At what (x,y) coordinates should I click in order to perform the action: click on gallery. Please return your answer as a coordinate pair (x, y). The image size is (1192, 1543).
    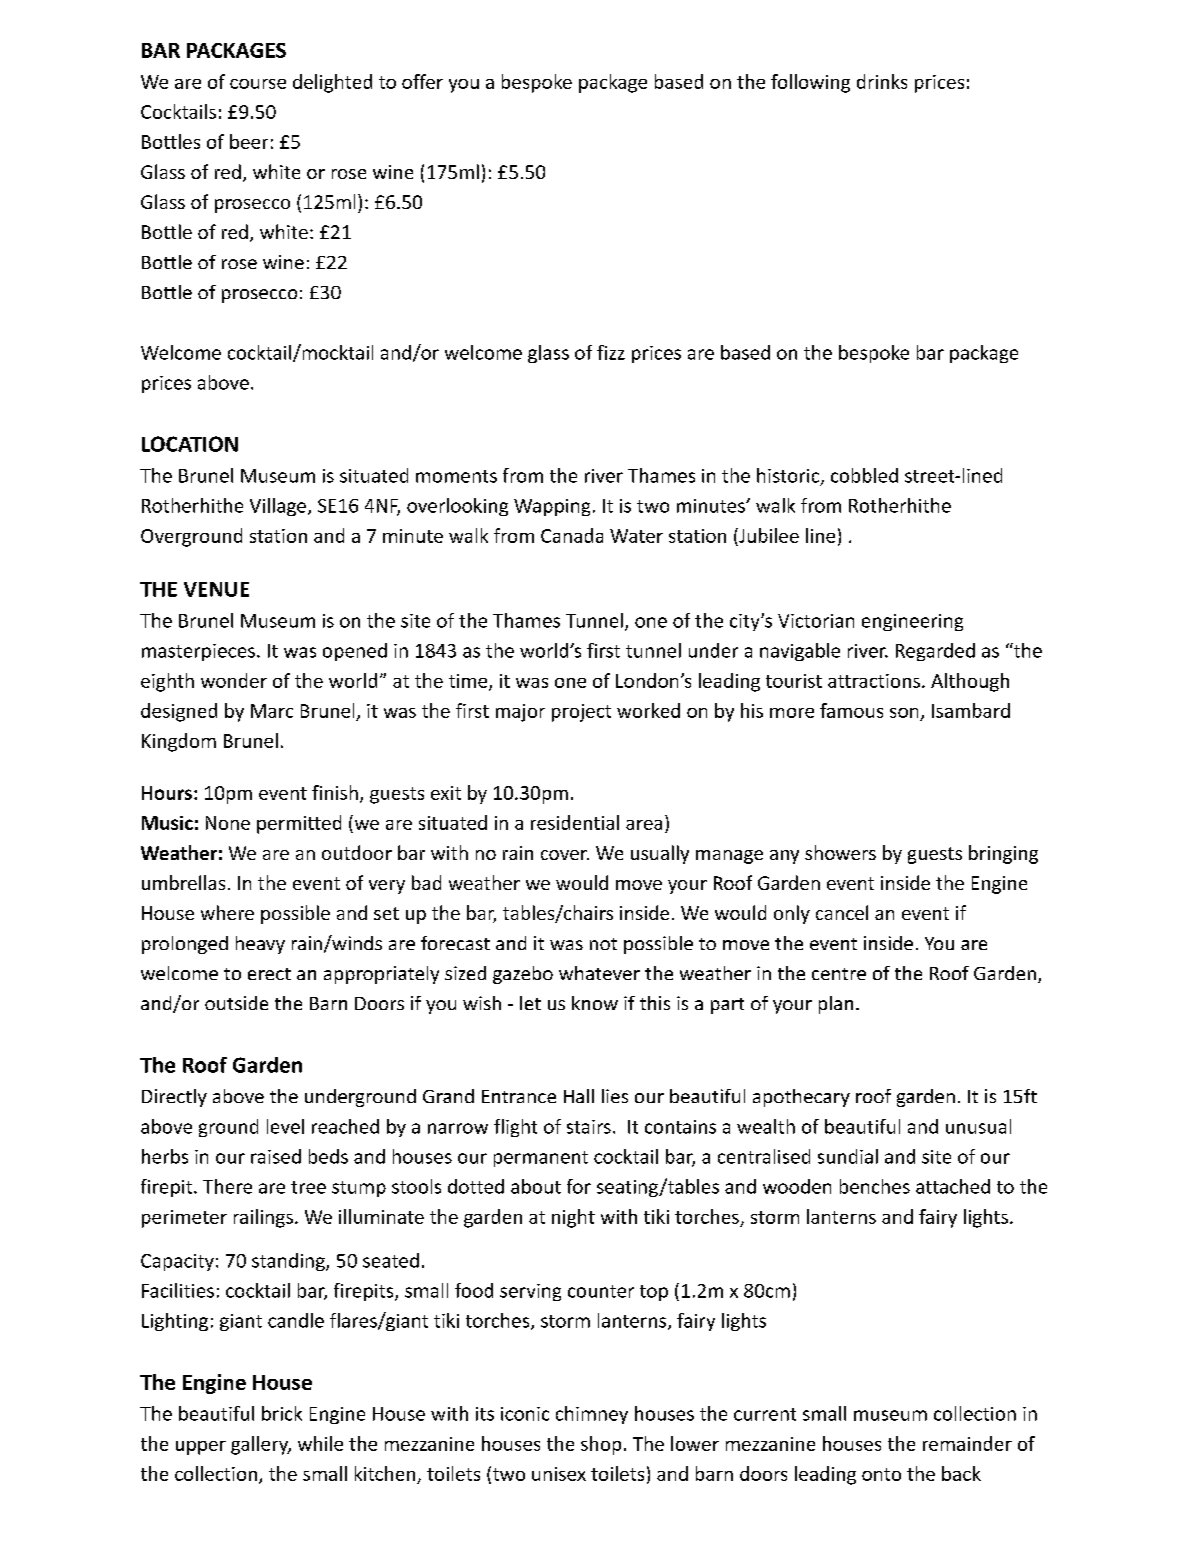
    Looking at the image, I should click on (261, 1445).
